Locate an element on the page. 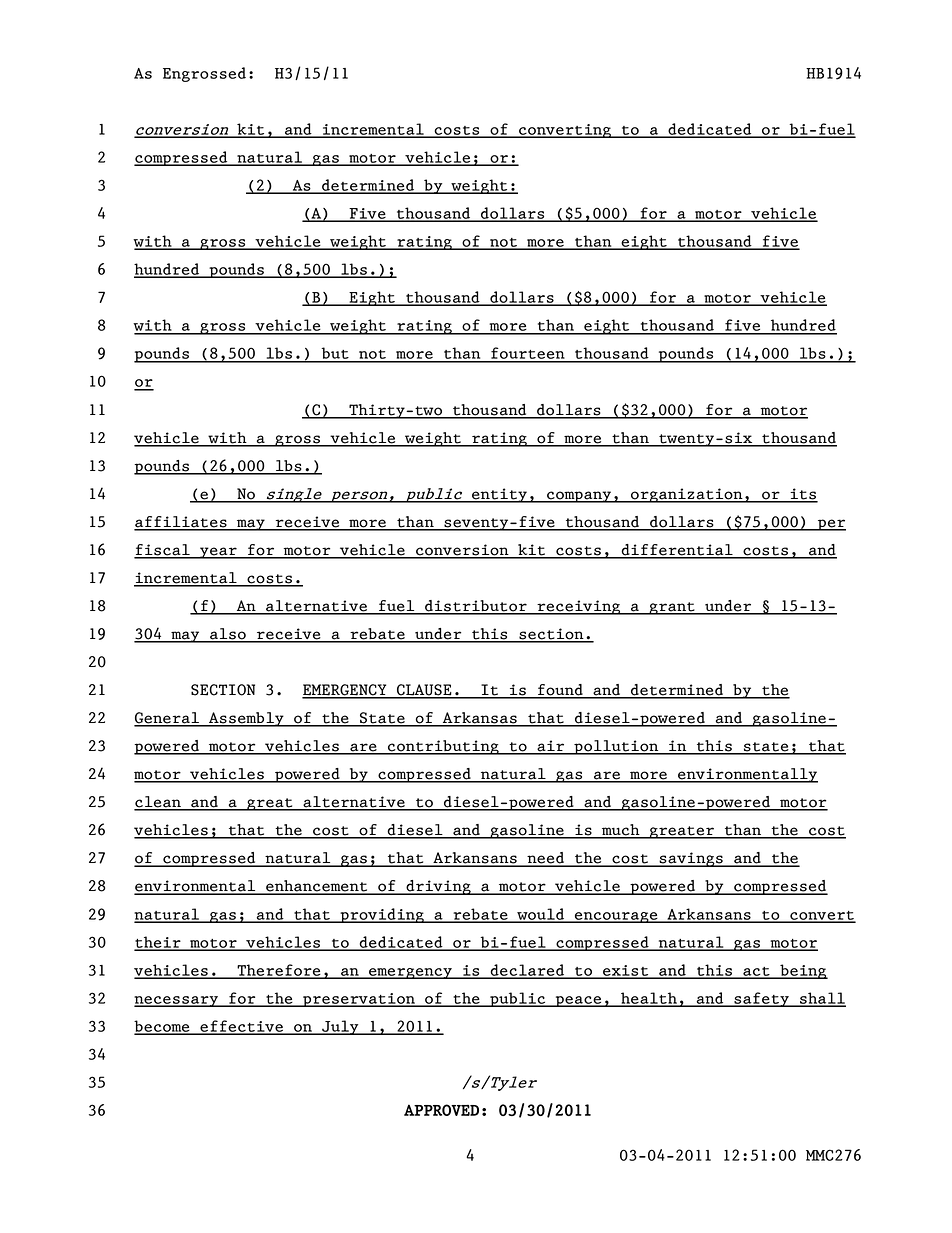 Image resolution: width=952 pixels, height=1233 pixels. savings is located at coordinates (691, 859).
